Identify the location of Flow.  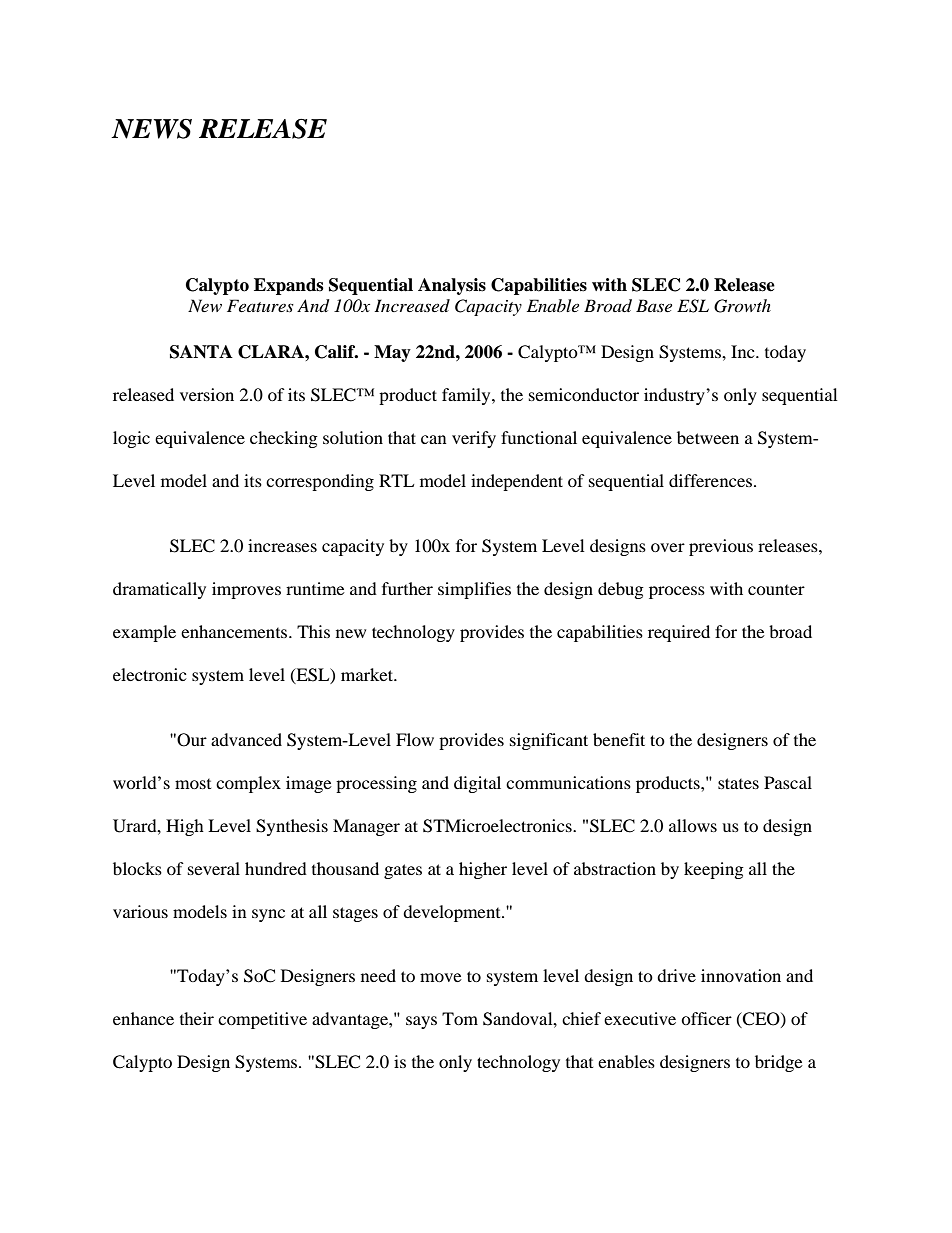
(415, 739).
